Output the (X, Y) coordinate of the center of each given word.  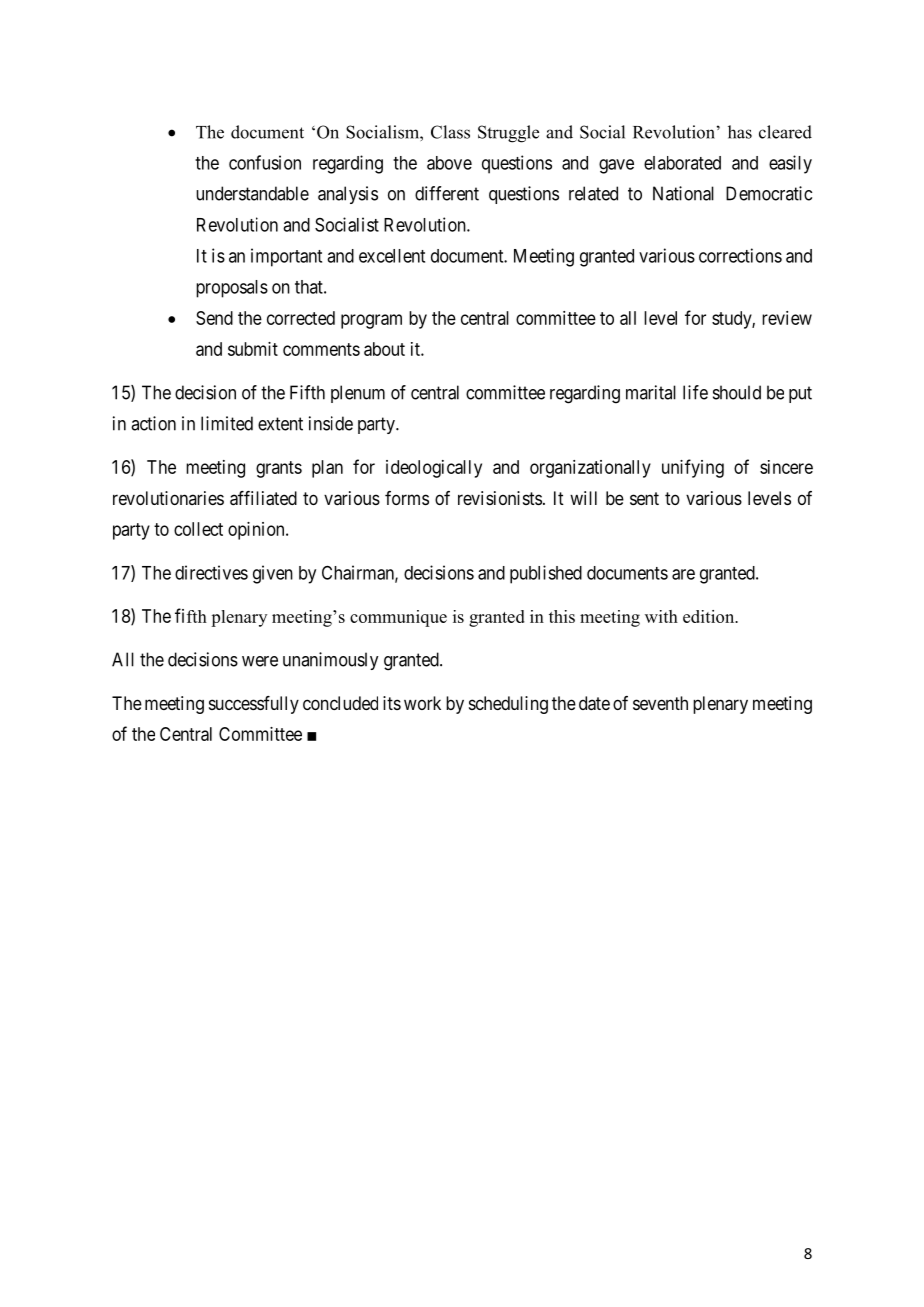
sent (644, 498)
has (740, 132)
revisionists (500, 498)
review (787, 318)
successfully (254, 705)
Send (214, 318)
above (449, 163)
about (384, 349)
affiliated (263, 498)
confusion (265, 162)
